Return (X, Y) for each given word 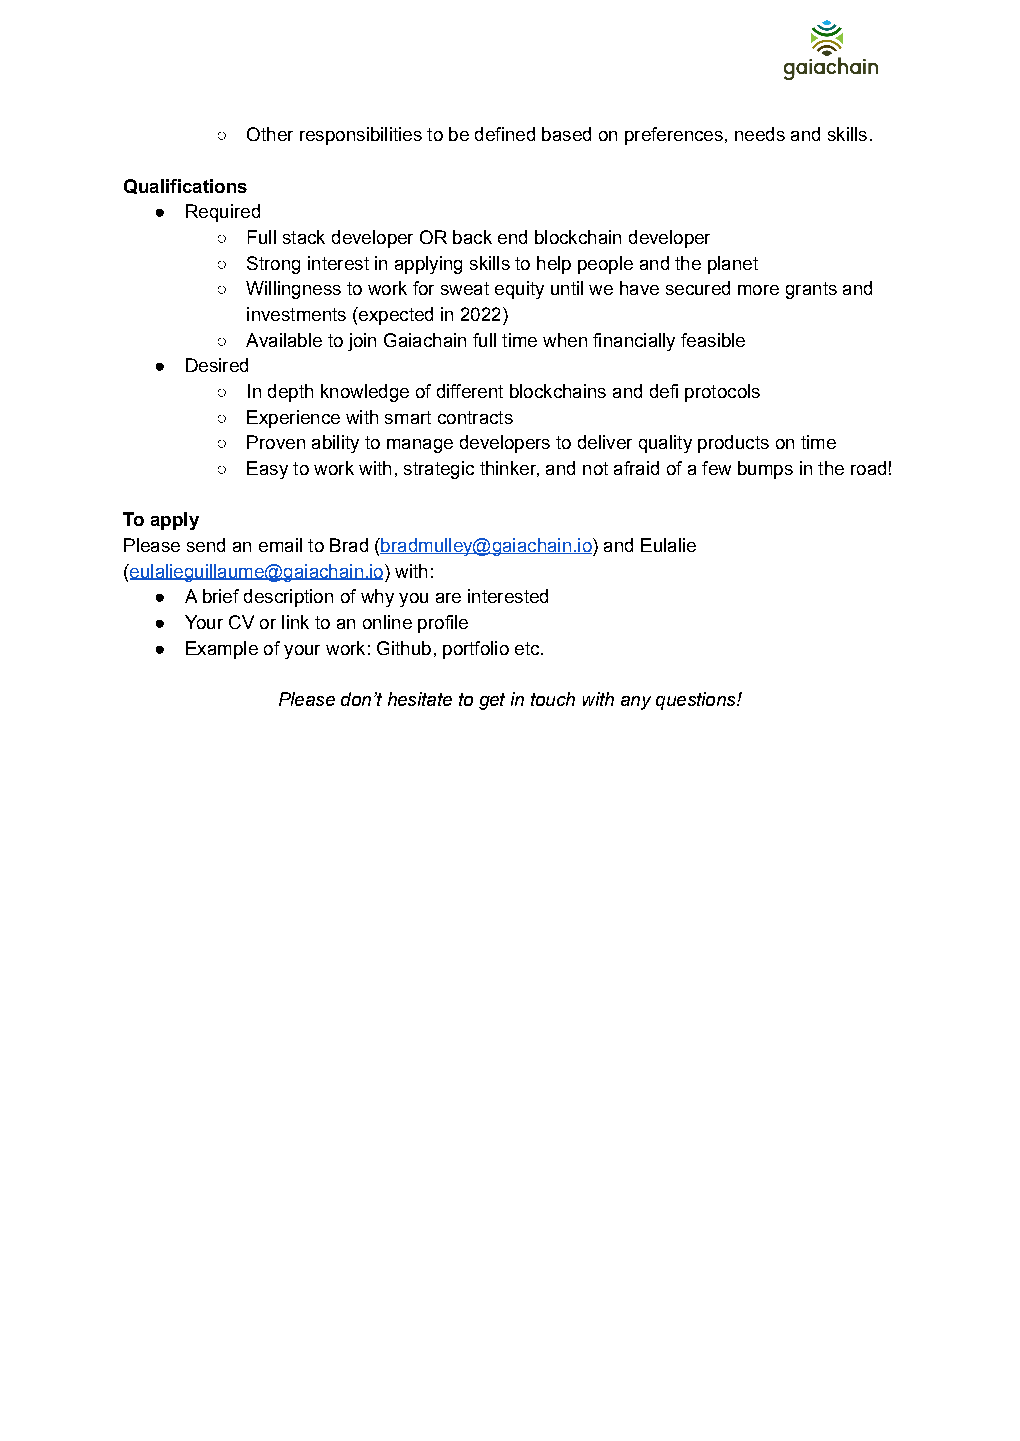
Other (270, 134)
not (595, 468)
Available (284, 340)
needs (760, 134)
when (565, 340)
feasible (713, 340)
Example (222, 650)
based (566, 134)
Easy (267, 470)
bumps (765, 470)
